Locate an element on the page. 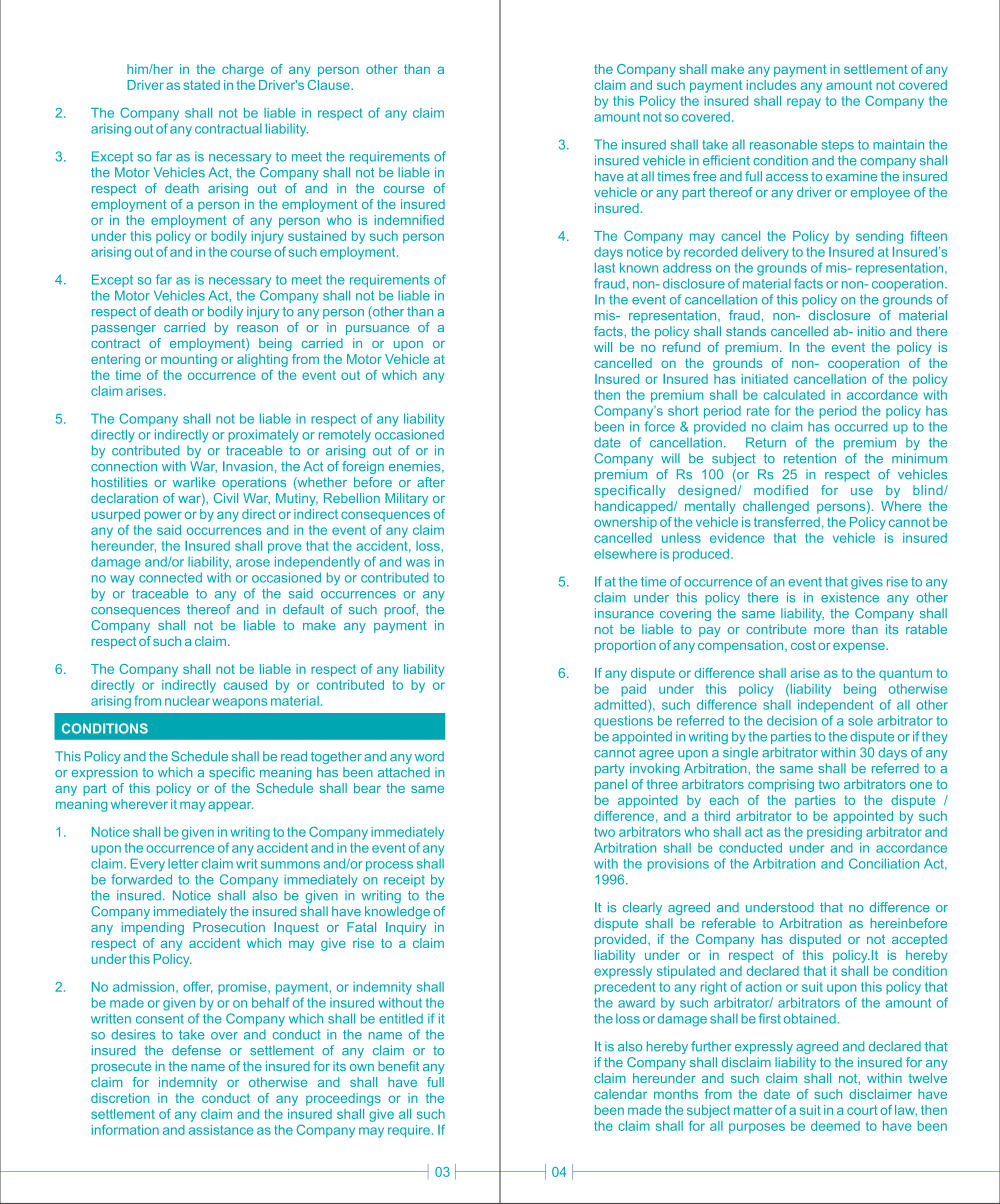 The image size is (1000, 1204). insurance is located at coordinates (624, 613).
